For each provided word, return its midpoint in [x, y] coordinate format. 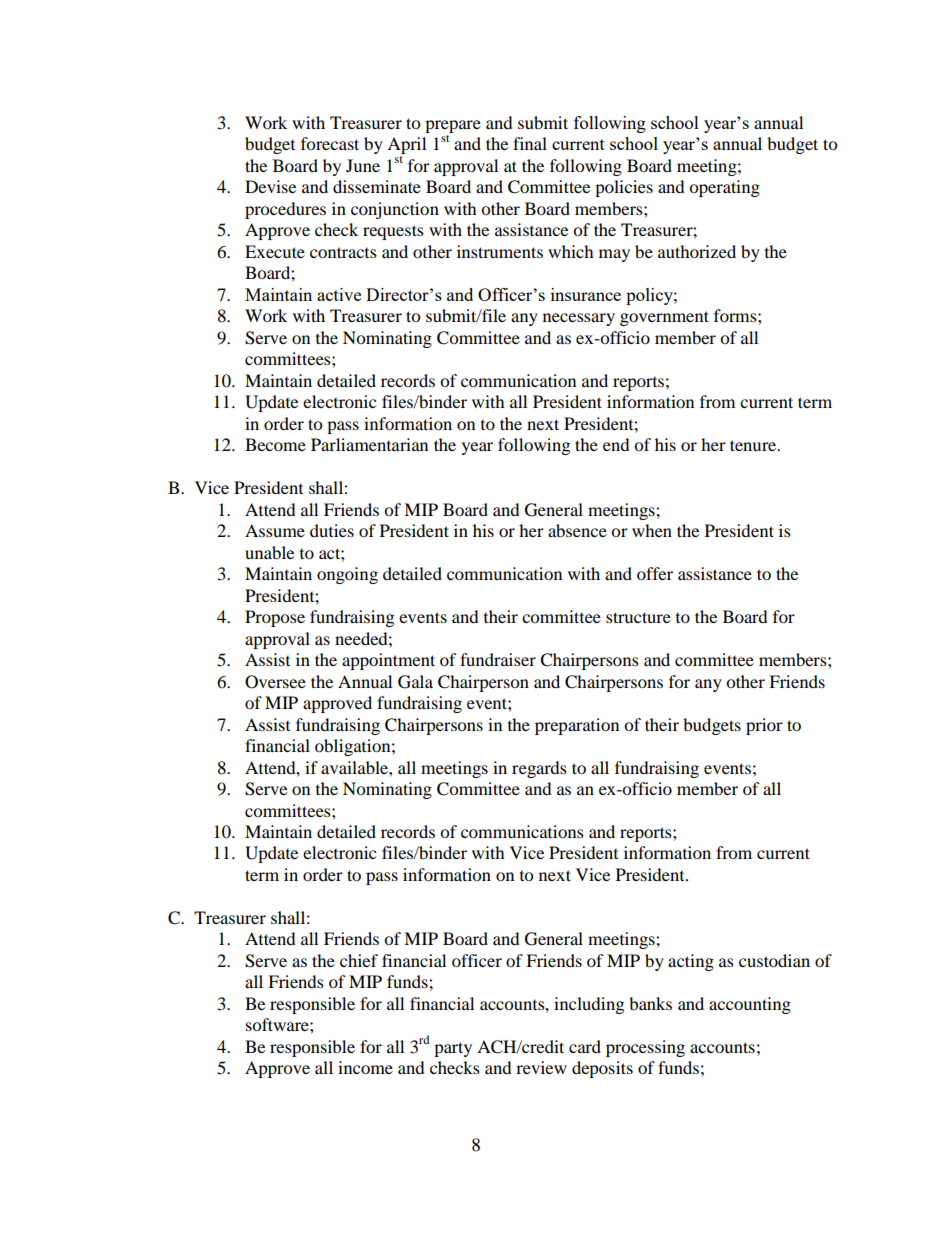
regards [539, 769]
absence [577, 530]
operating [724, 188]
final [530, 143]
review [541, 1067]
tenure [754, 445]
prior [764, 726]
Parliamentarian [369, 444]
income [365, 1067]
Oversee [275, 682]
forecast [330, 143]
